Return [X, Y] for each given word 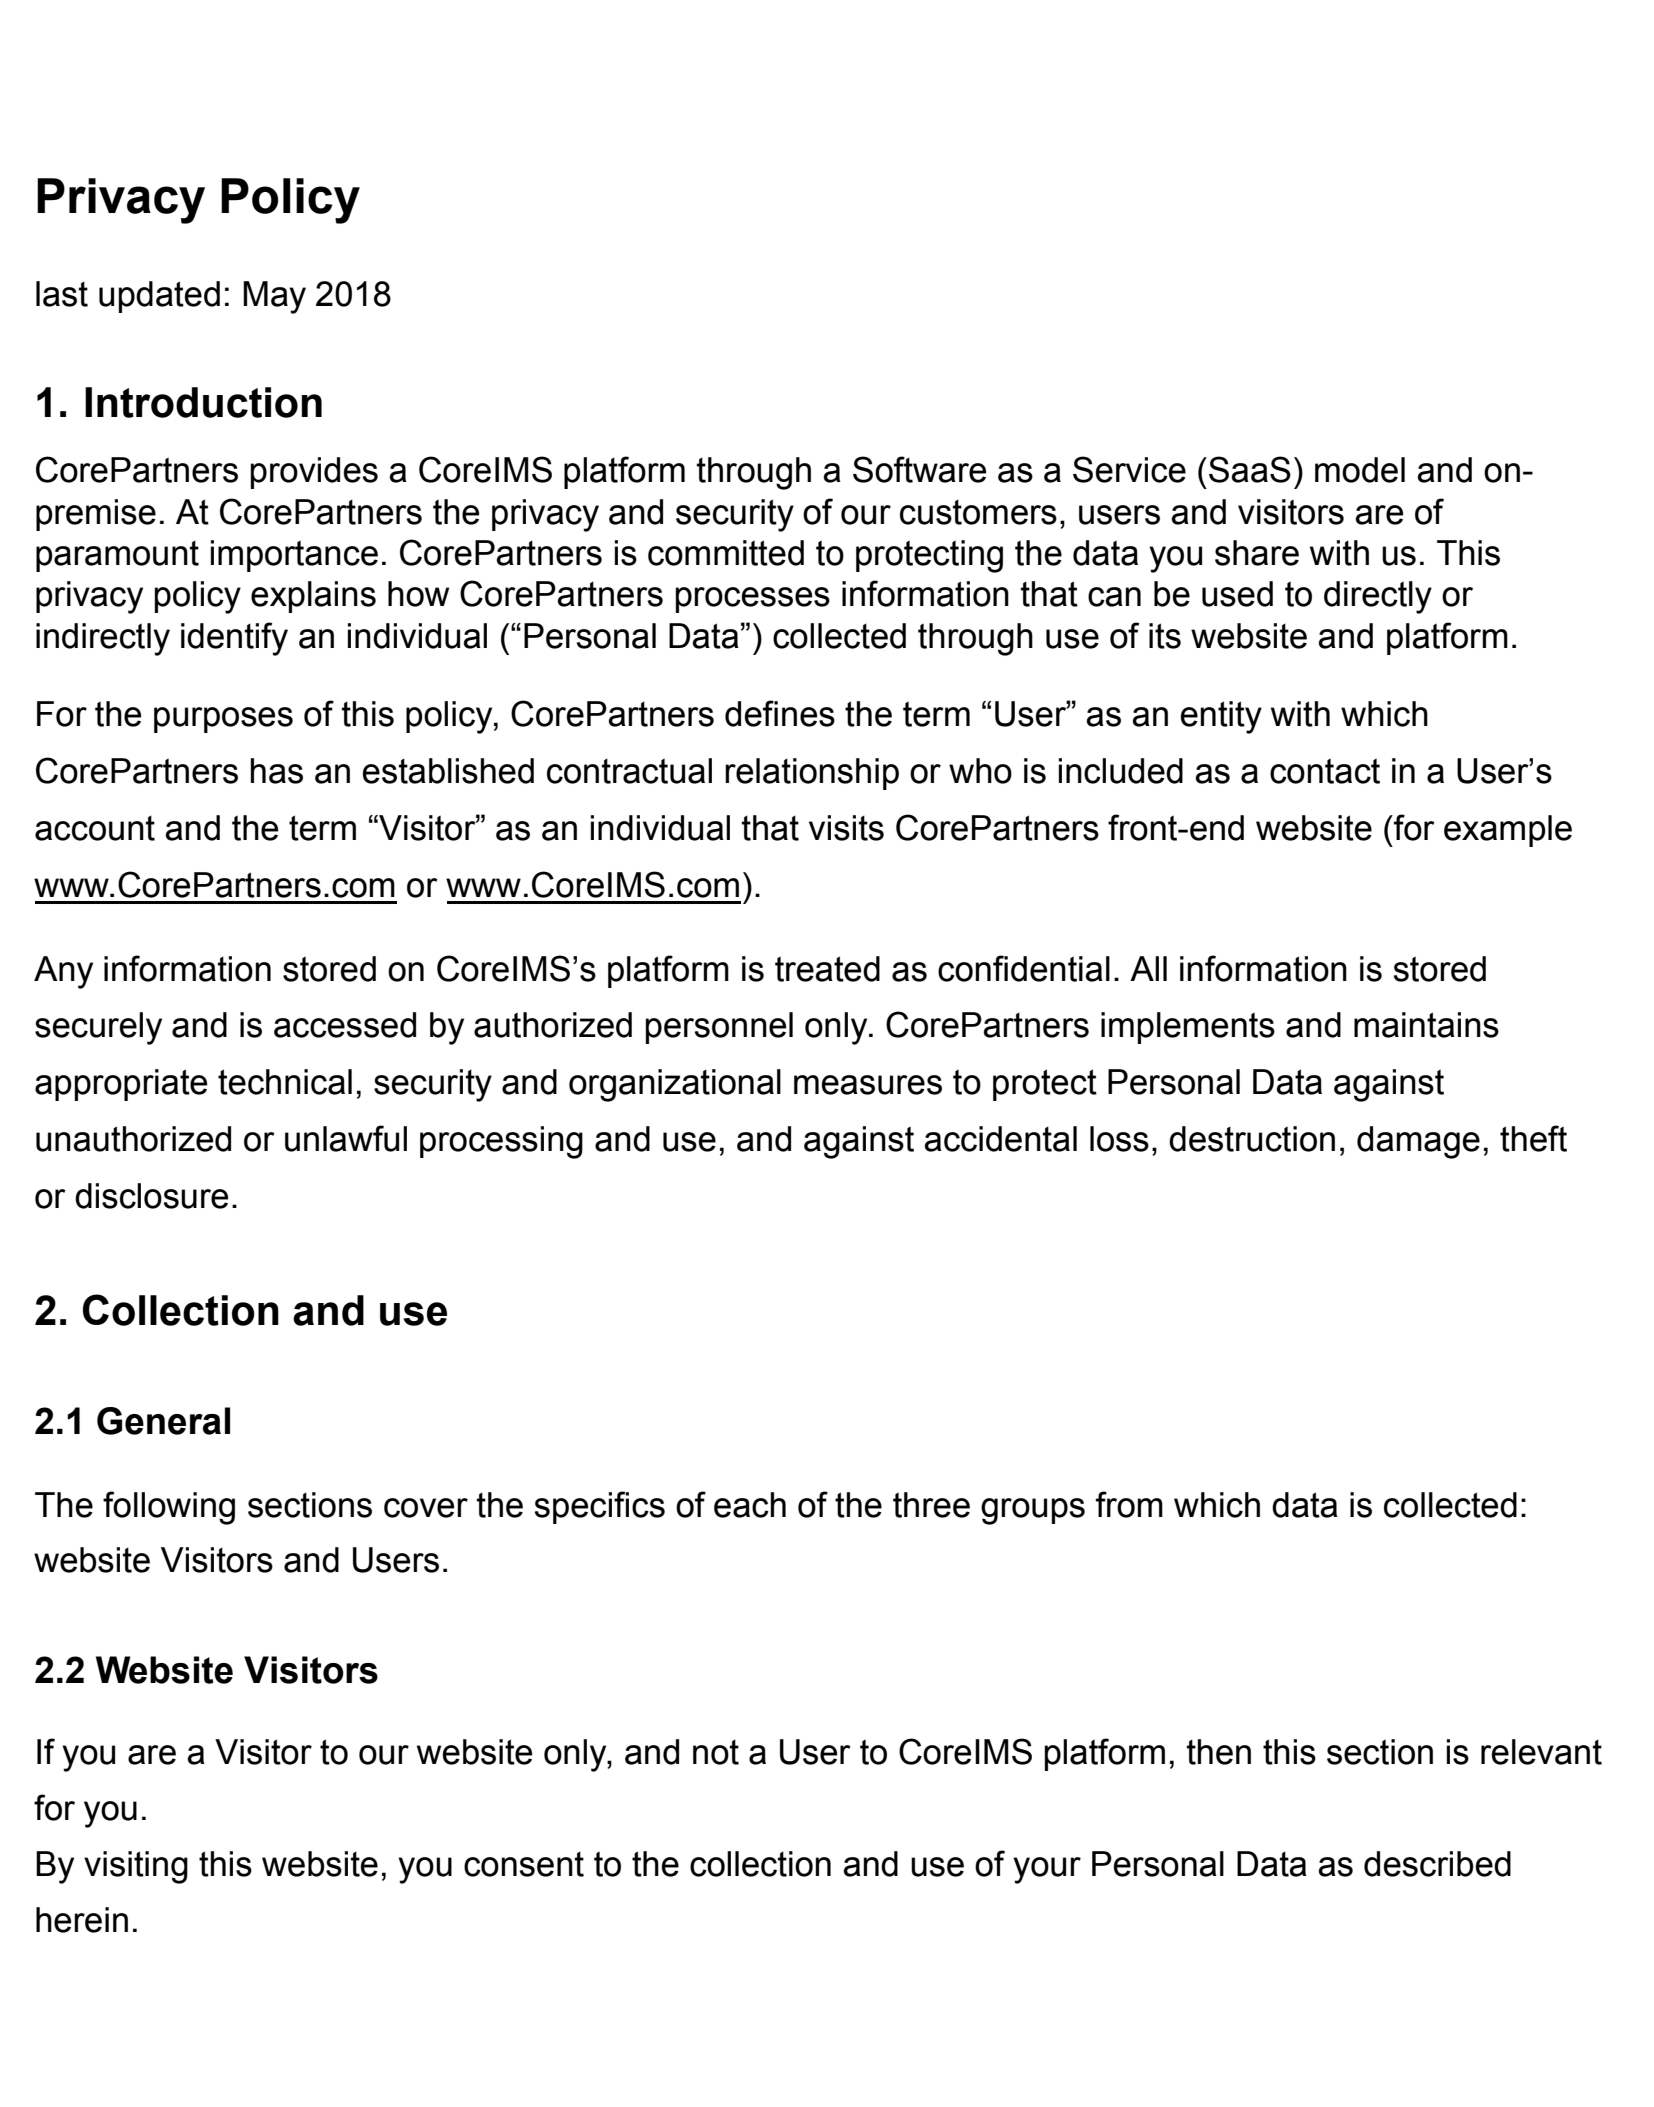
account [95, 828]
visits [846, 828]
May [274, 297]
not [716, 1752]
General [163, 1421]
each [750, 1505]
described [1437, 1864]
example [1508, 831]
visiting [136, 1867]
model [1360, 470]
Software [919, 469]
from [1129, 1504]
